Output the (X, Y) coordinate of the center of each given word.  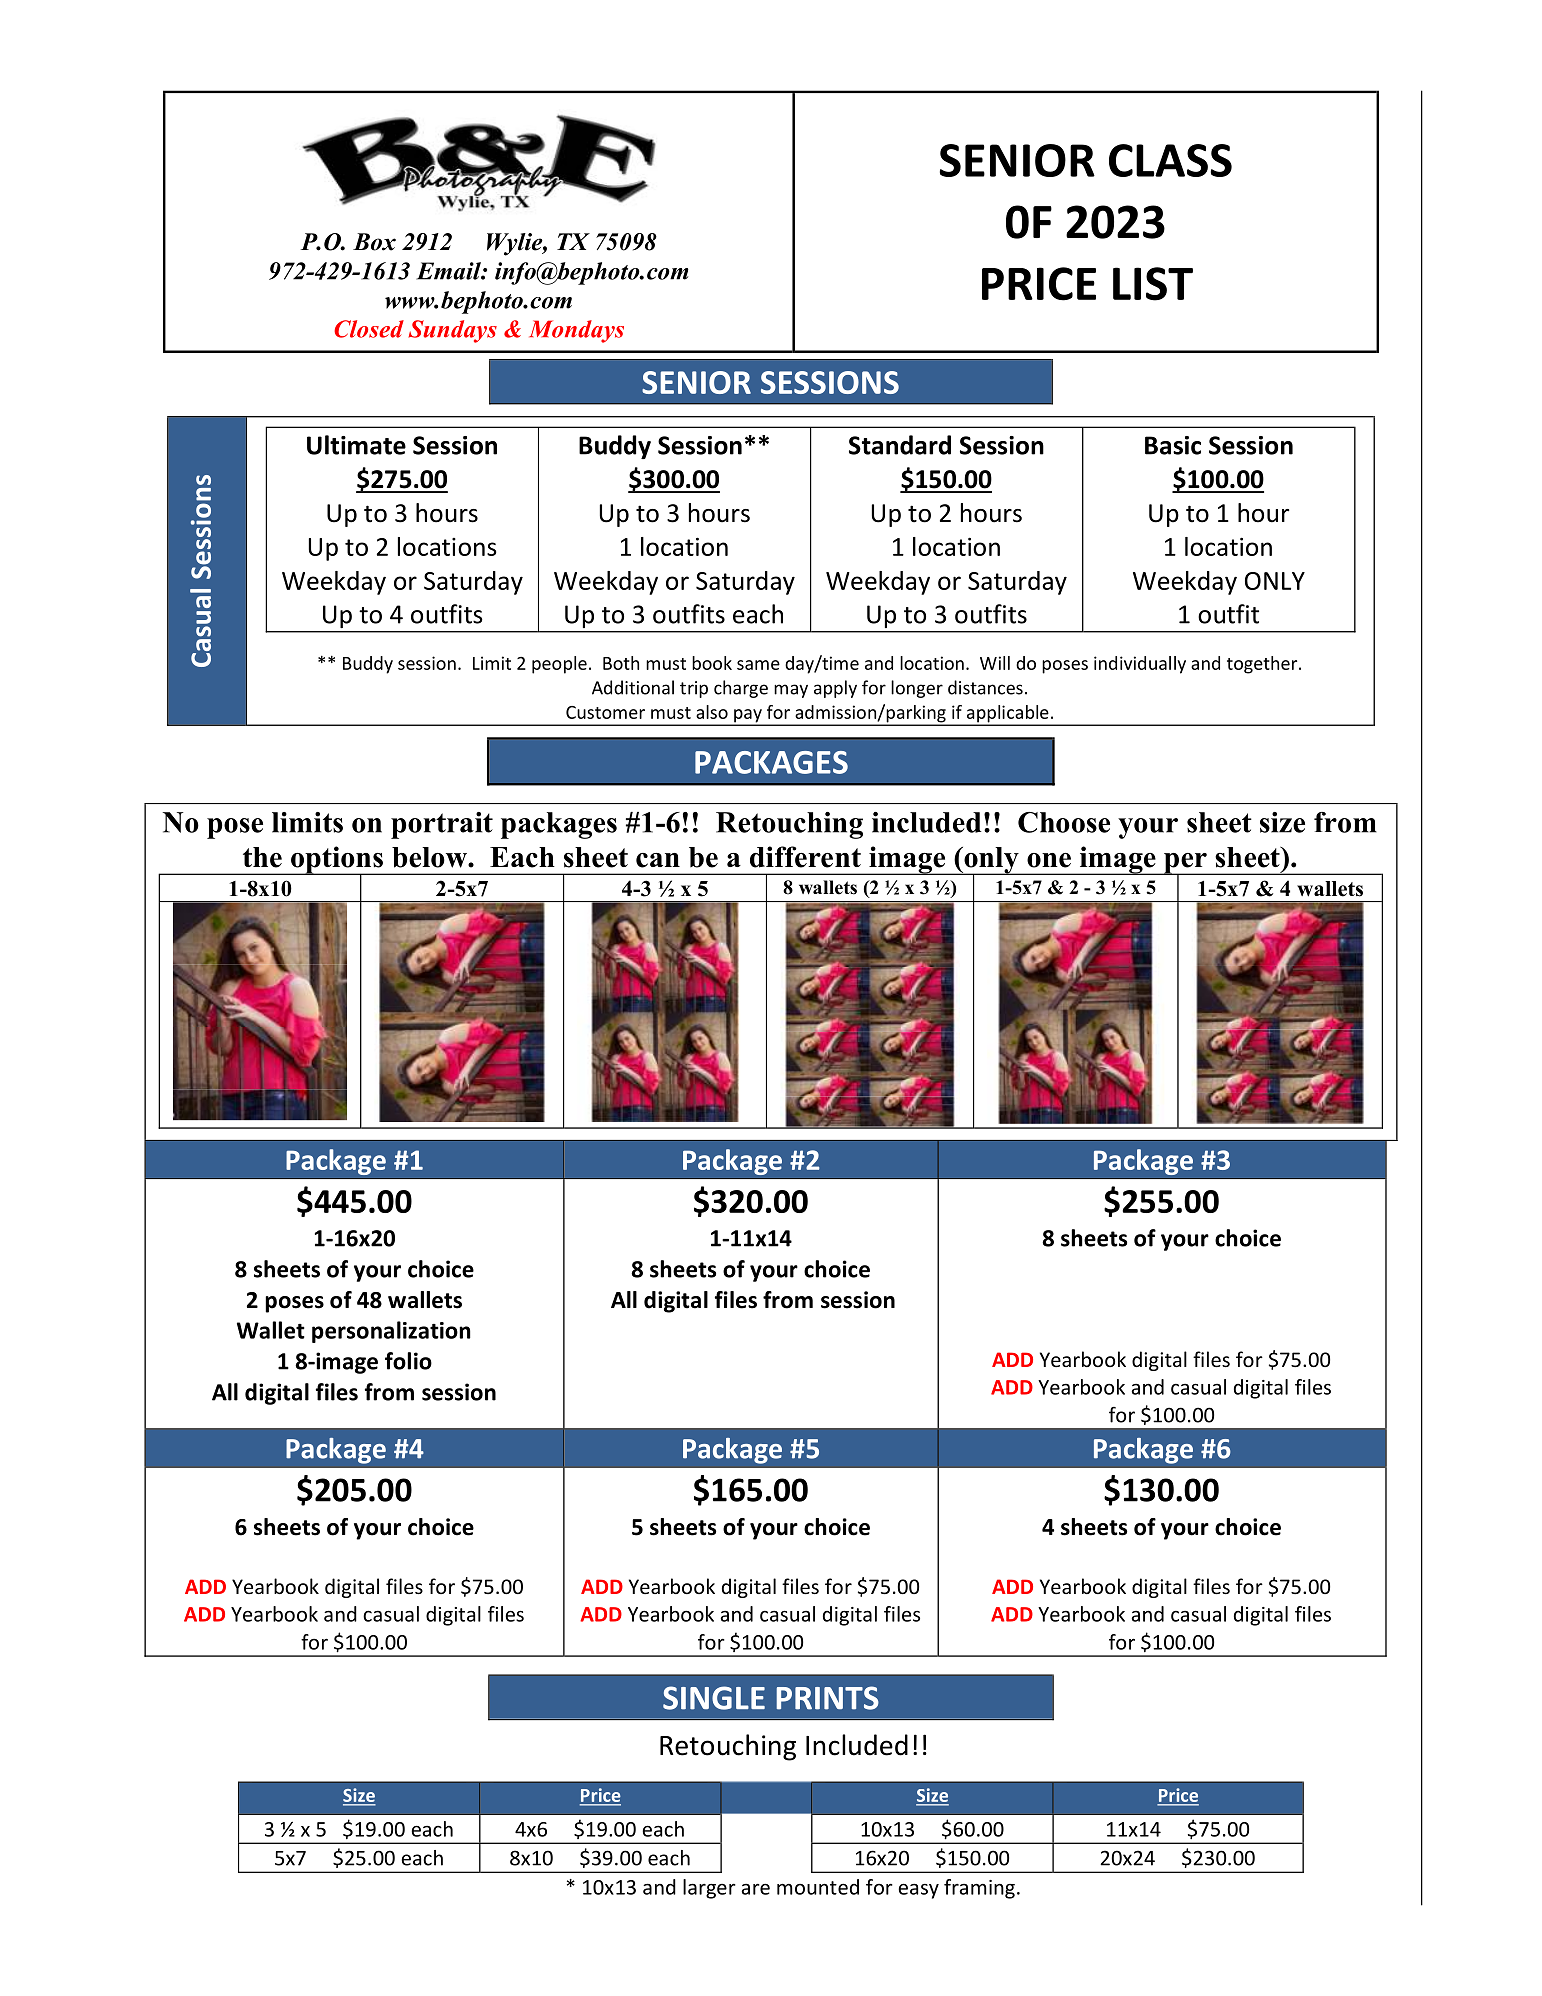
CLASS (1170, 160)
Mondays (576, 331)
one (1049, 860)
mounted (818, 1887)
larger (709, 1889)
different (805, 857)
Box (374, 242)
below (430, 857)
